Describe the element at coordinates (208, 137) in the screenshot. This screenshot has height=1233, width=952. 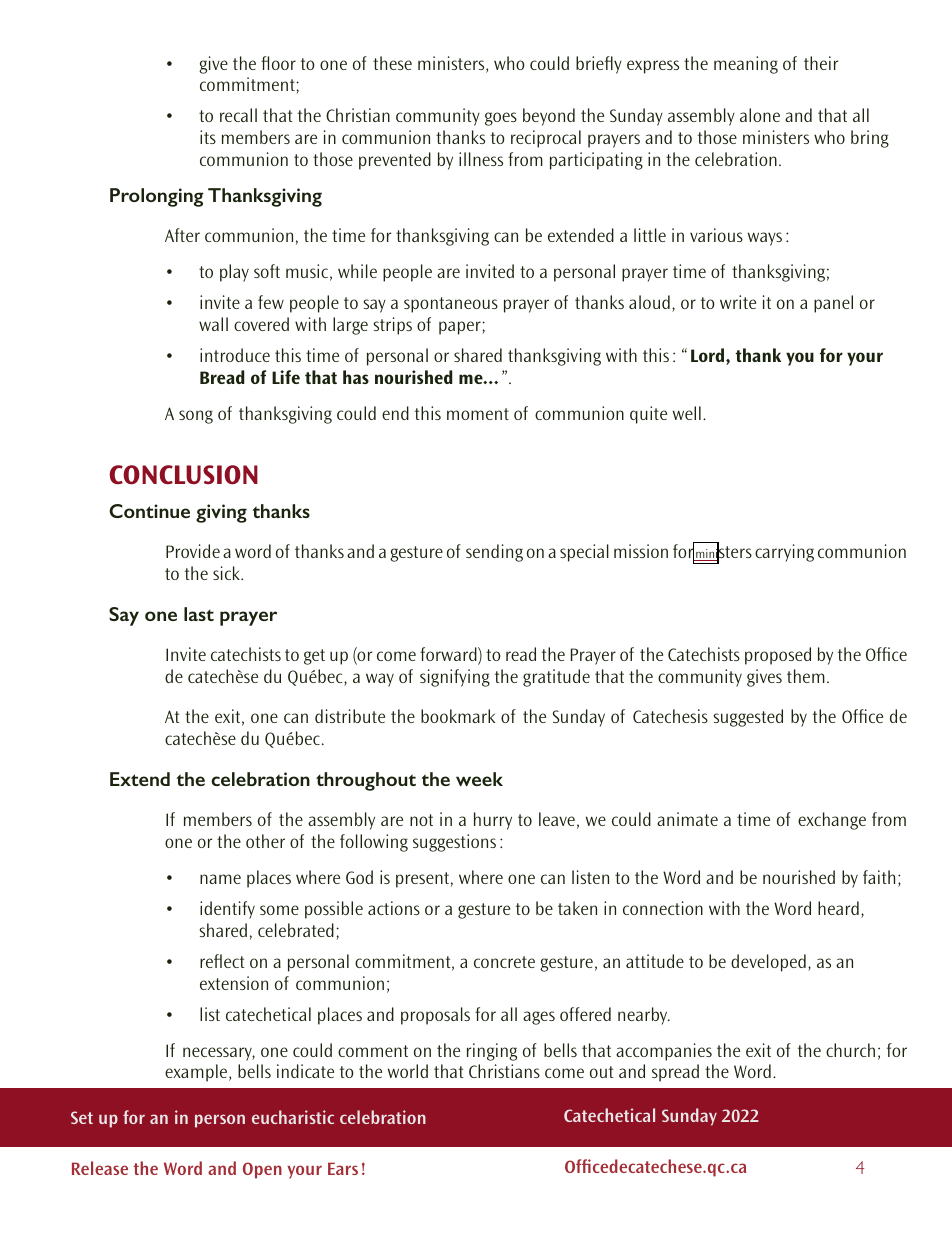
I see `its` at that location.
